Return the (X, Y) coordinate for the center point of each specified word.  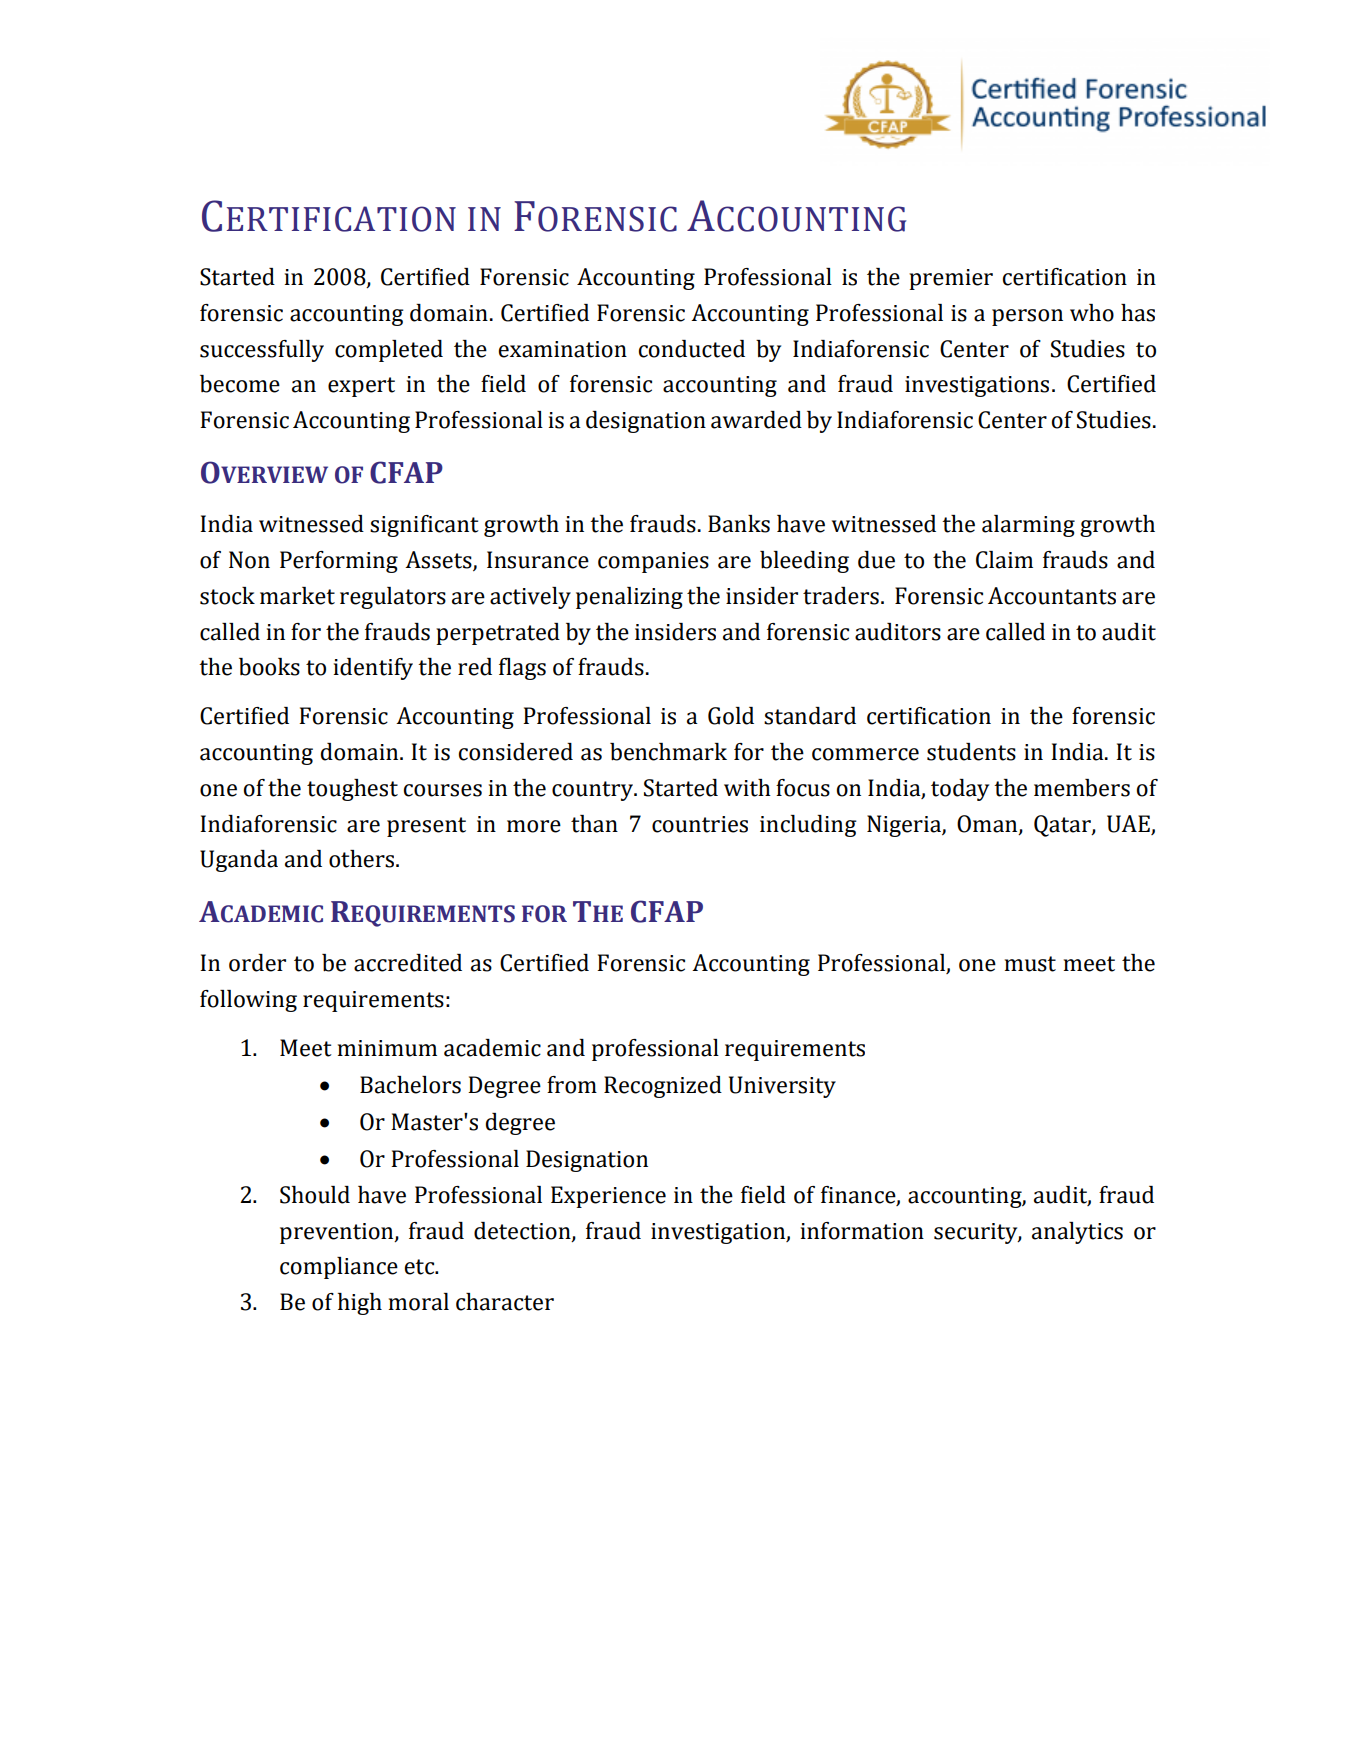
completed (389, 351)
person (1027, 317)
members (1082, 788)
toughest (352, 790)
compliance (339, 1268)
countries (700, 824)
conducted (692, 349)
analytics (1077, 1233)
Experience (608, 1197)
